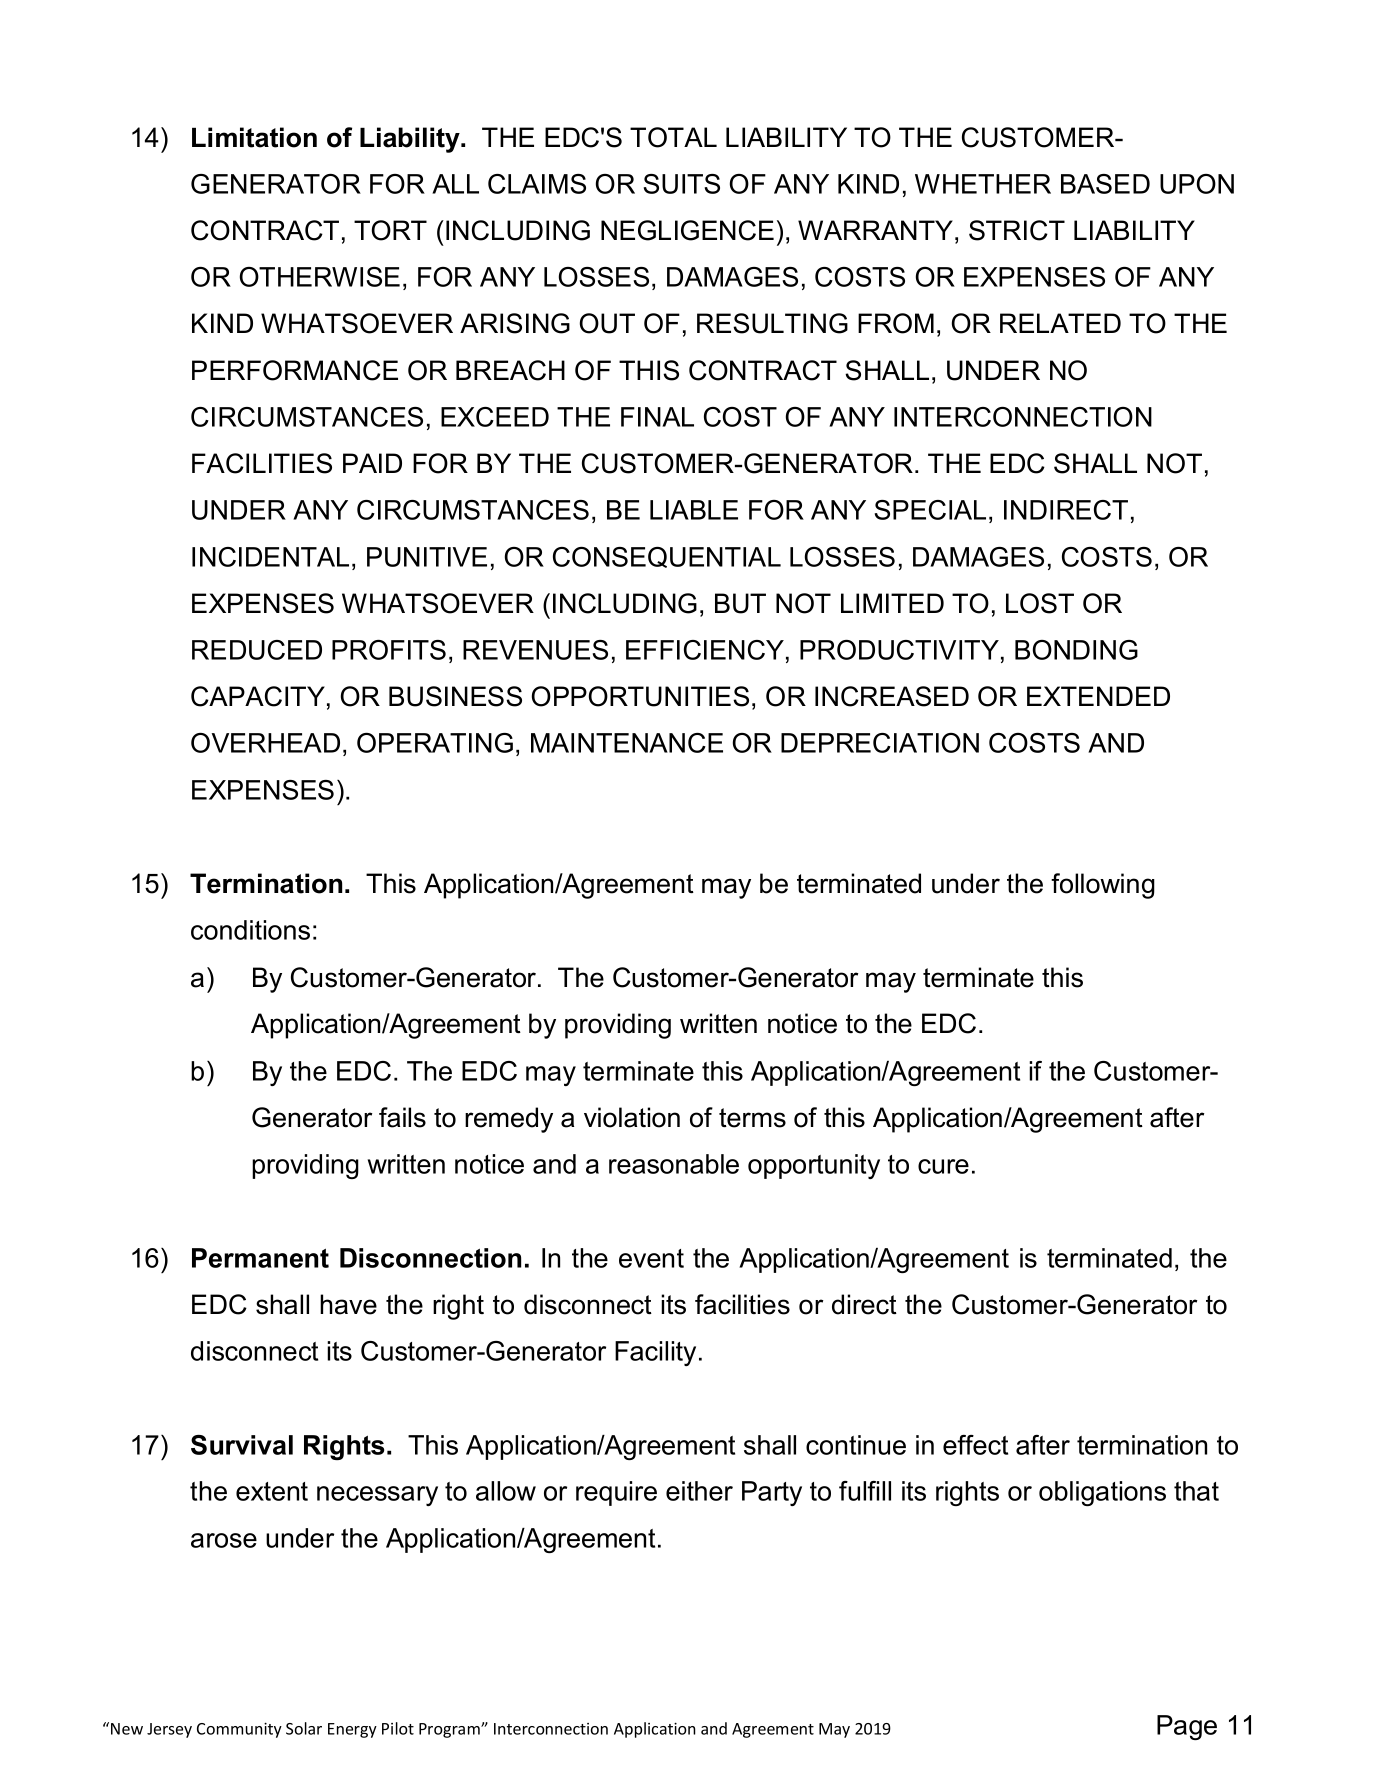 The width and height of the page is (1378, 1784). What do you see at coordinates (254, 137) in the page?
I see `Limitation` at bounding box center [254, 137].
